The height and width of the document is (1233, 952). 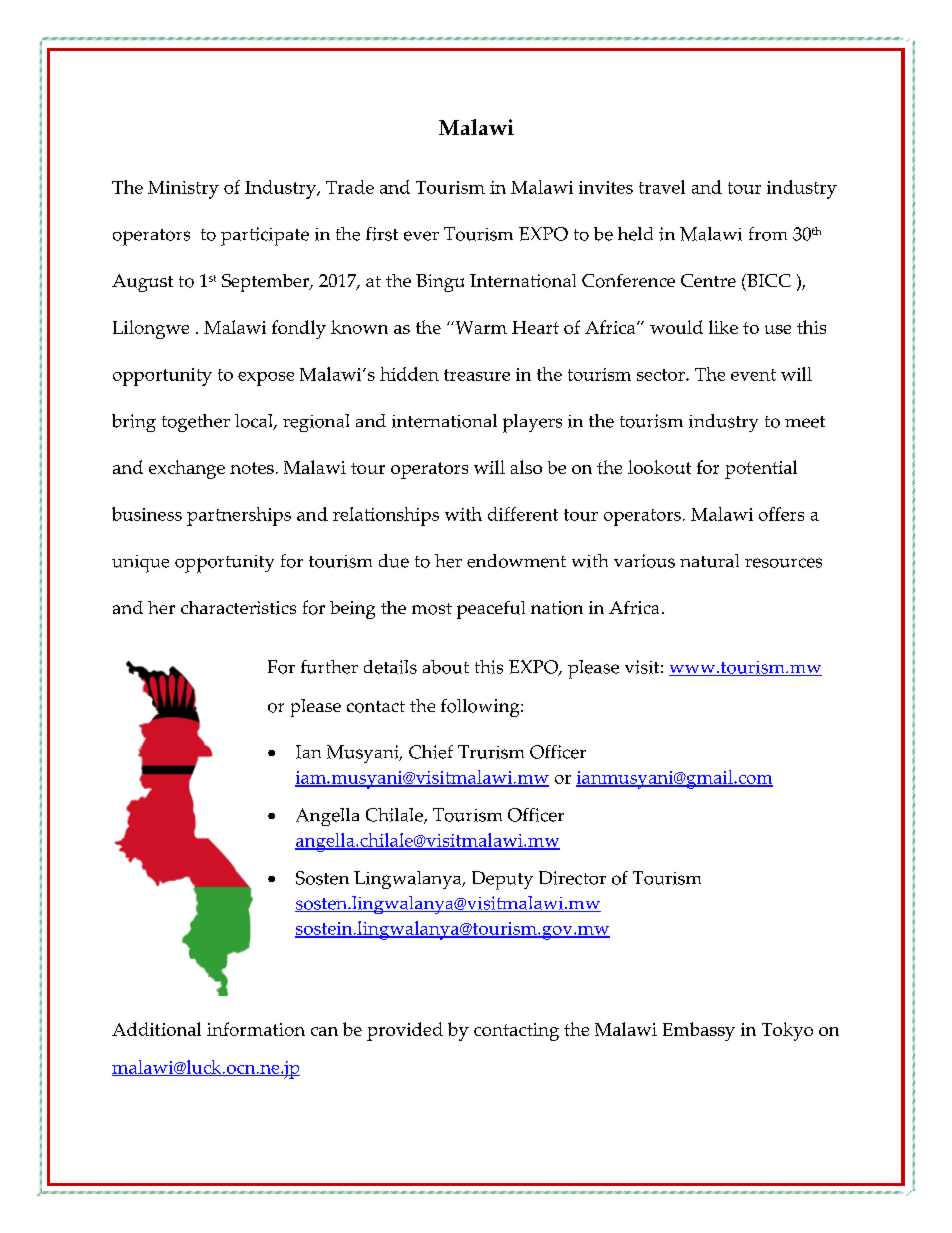 I want to click on further, so click(x=329, y=667).
